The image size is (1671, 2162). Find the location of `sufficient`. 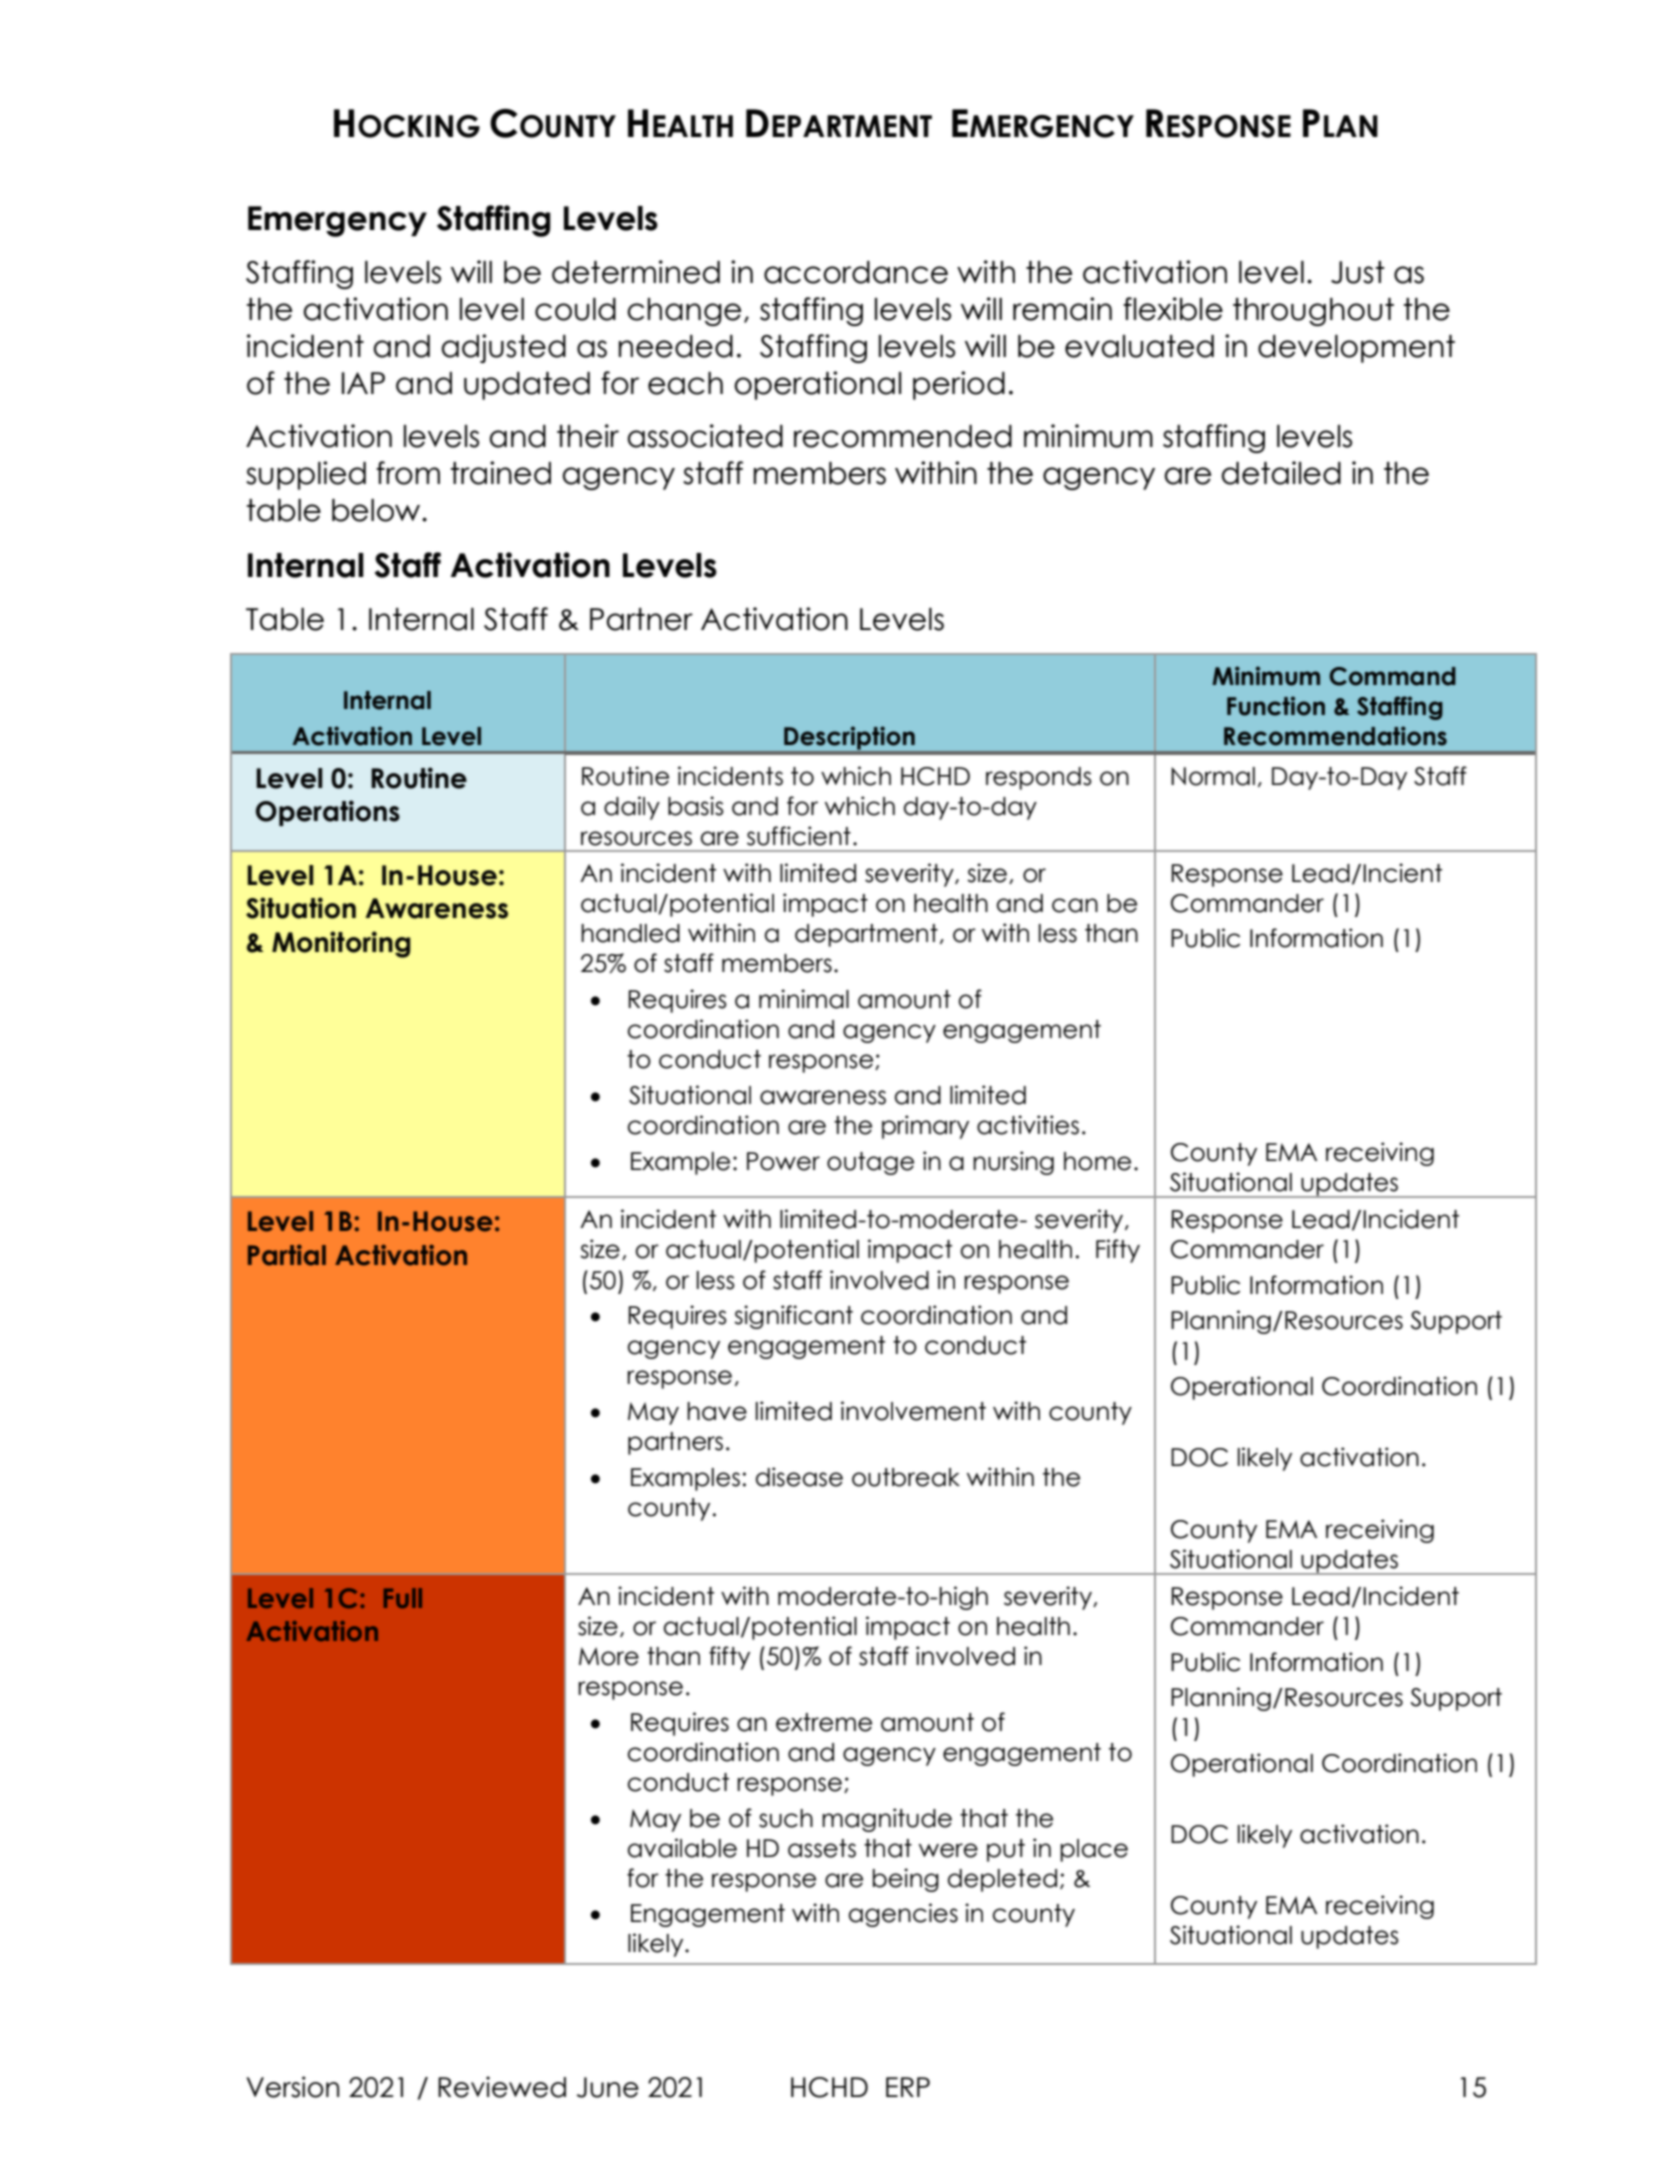

sufficient is located at coordinates (799, 836).
